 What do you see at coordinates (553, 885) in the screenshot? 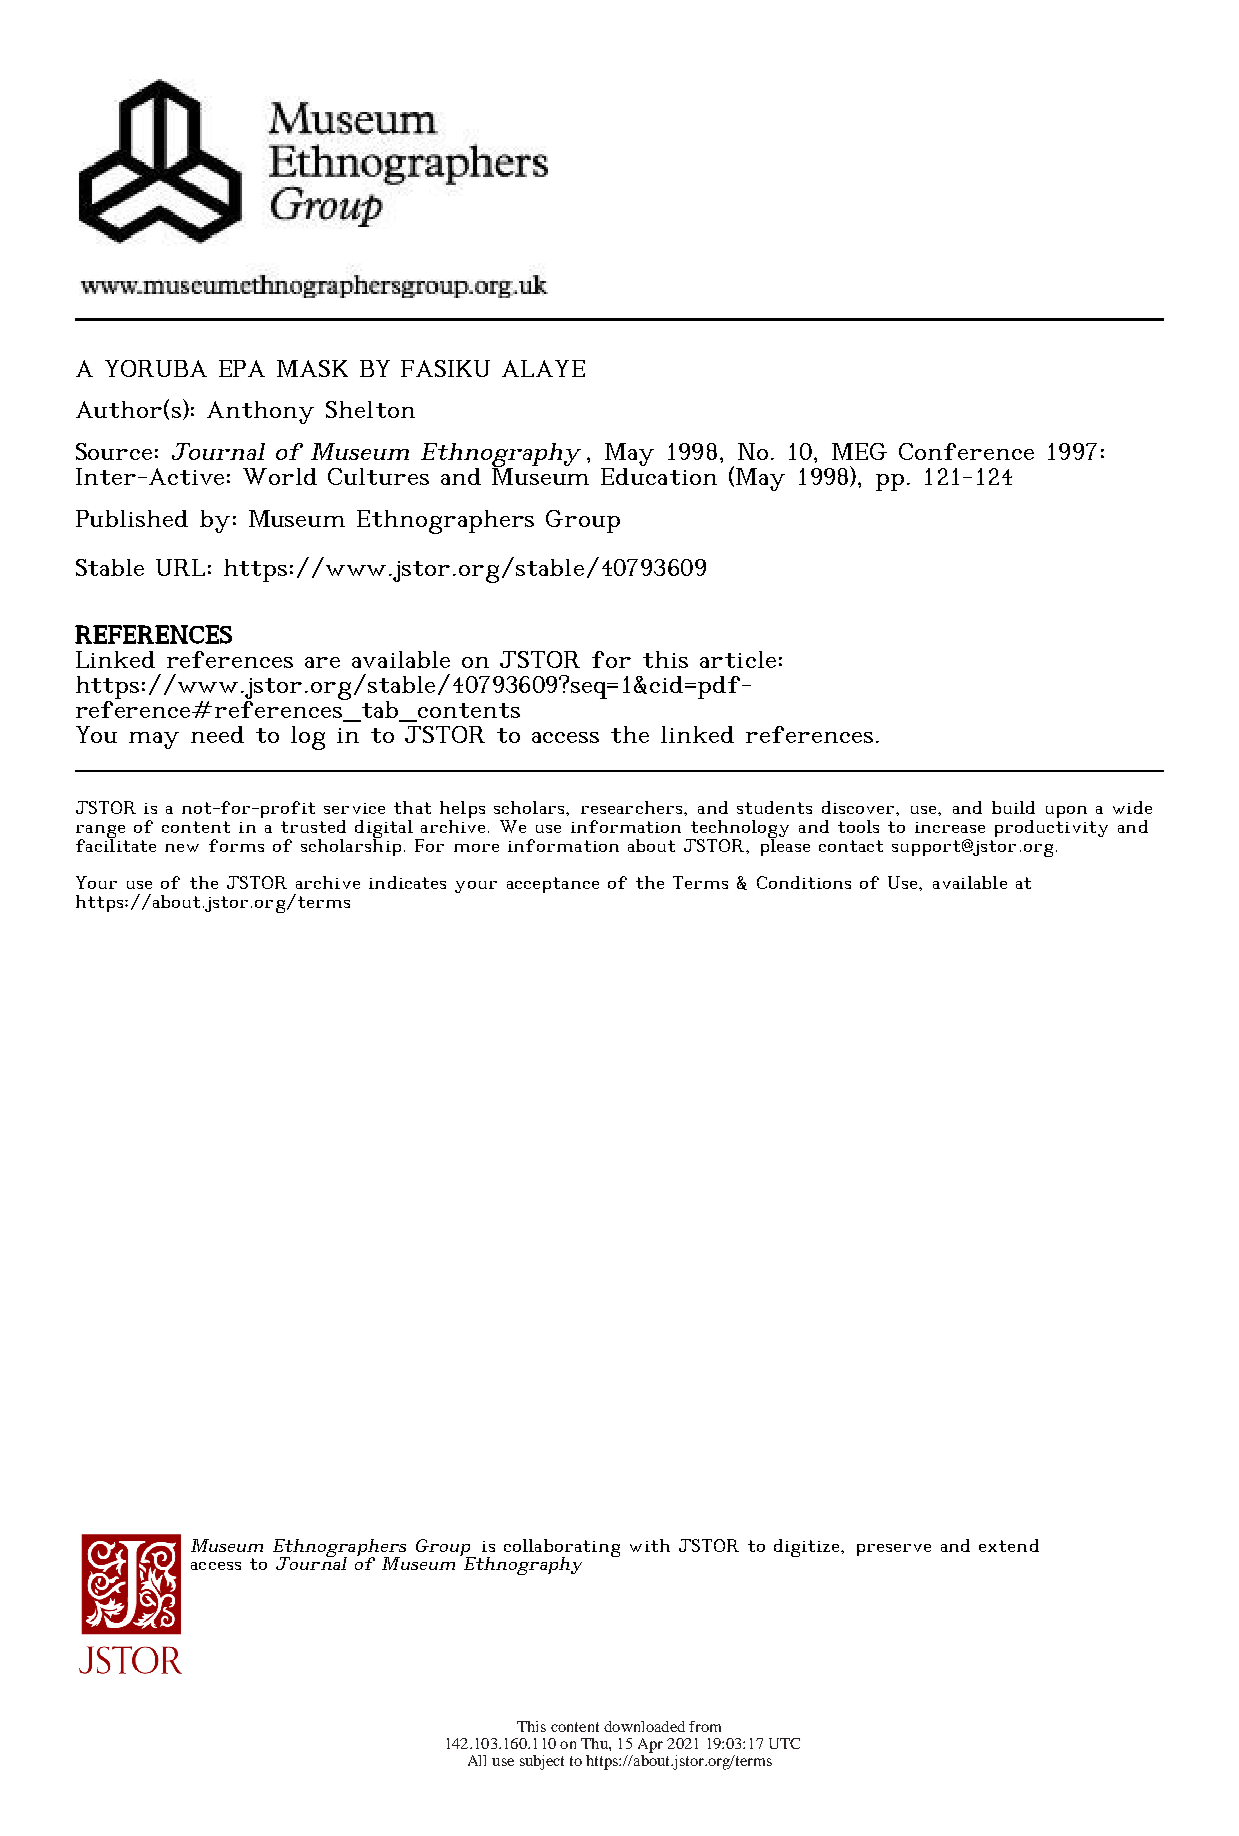
I see `acceptance` at bounding box center [553, 885].
